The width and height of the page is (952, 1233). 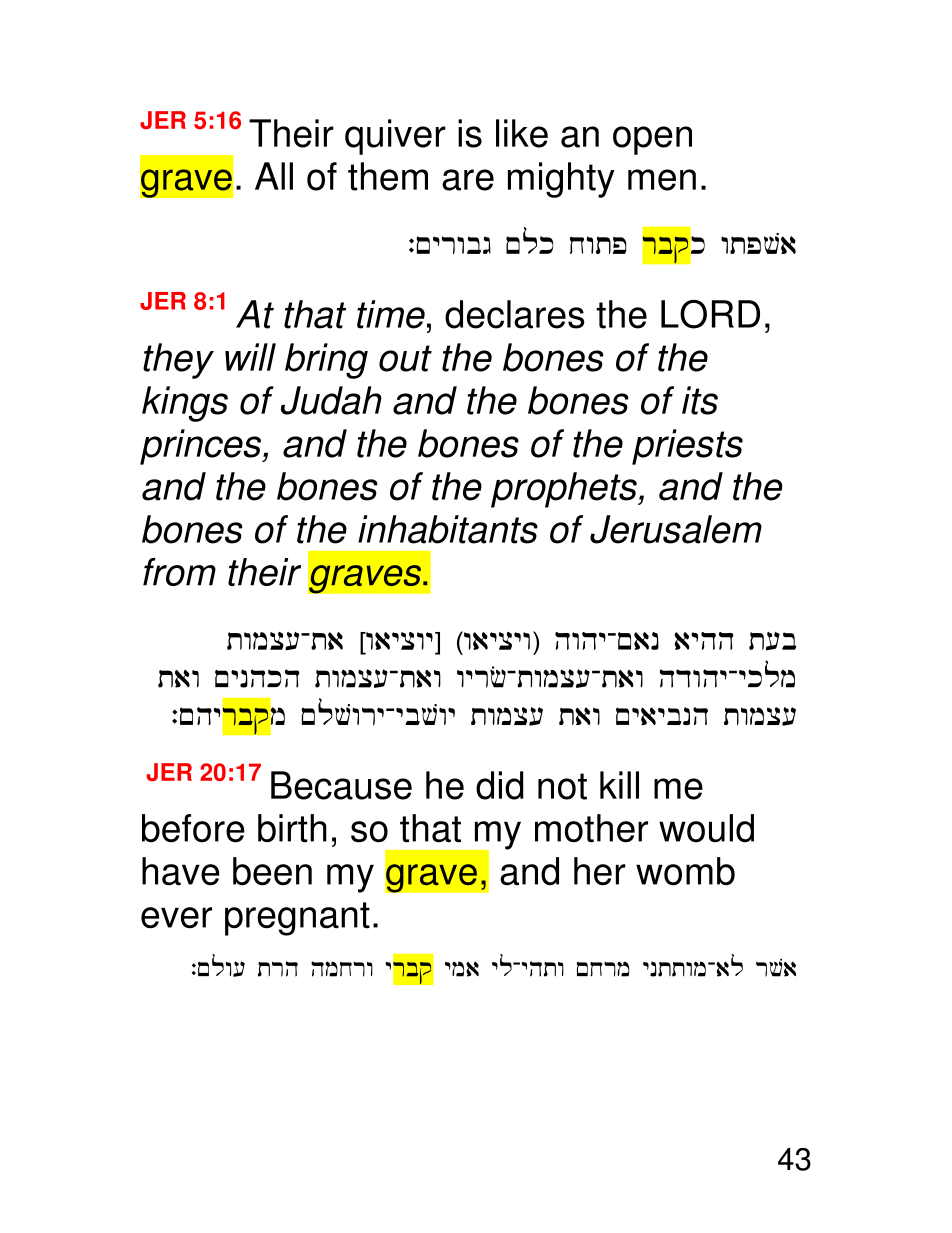 I want to click on out, so click(x=405, y=358).
